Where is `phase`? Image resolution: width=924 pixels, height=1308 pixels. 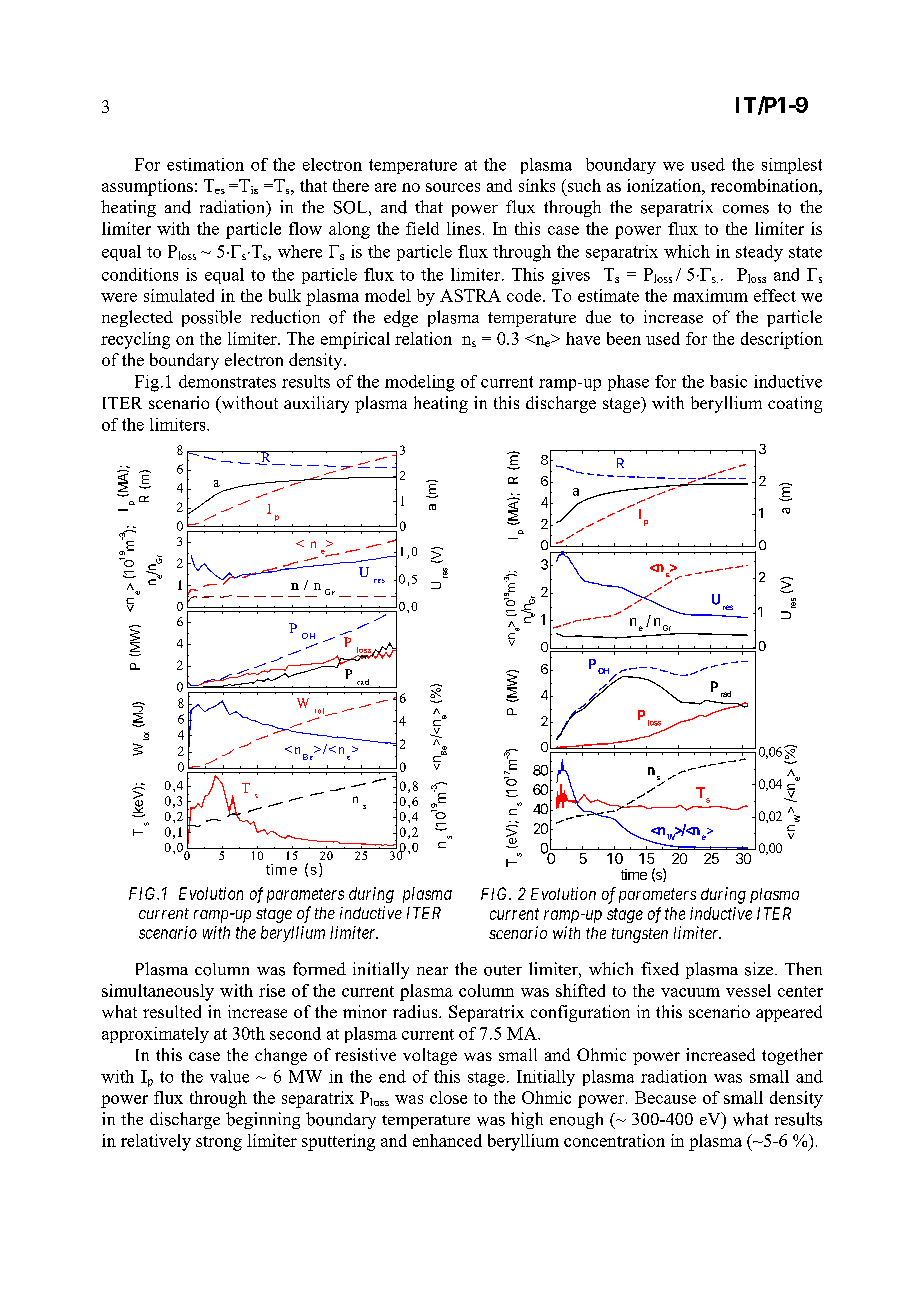
phase is located at coordinates (628, 383).
